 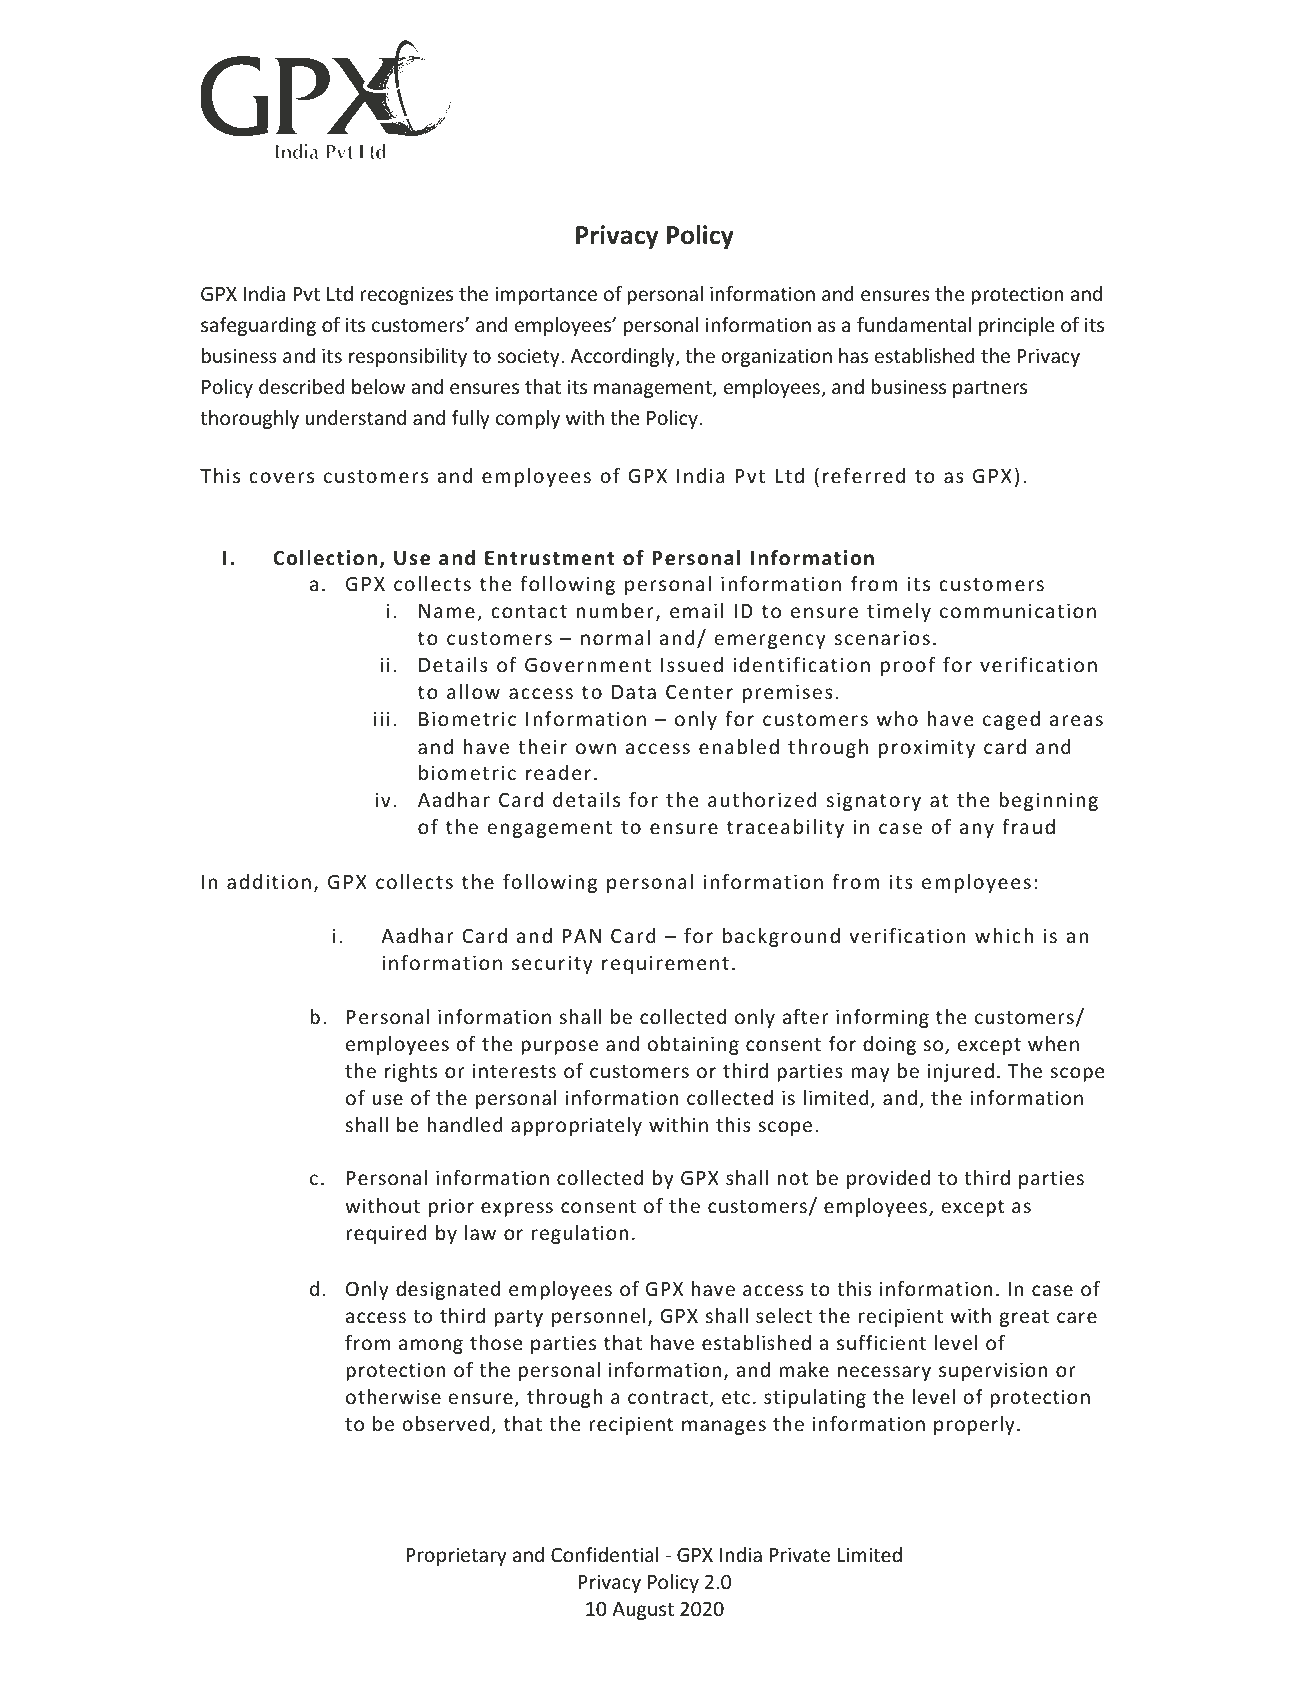 I want to click on principle, so click(x=1016, y=326).
